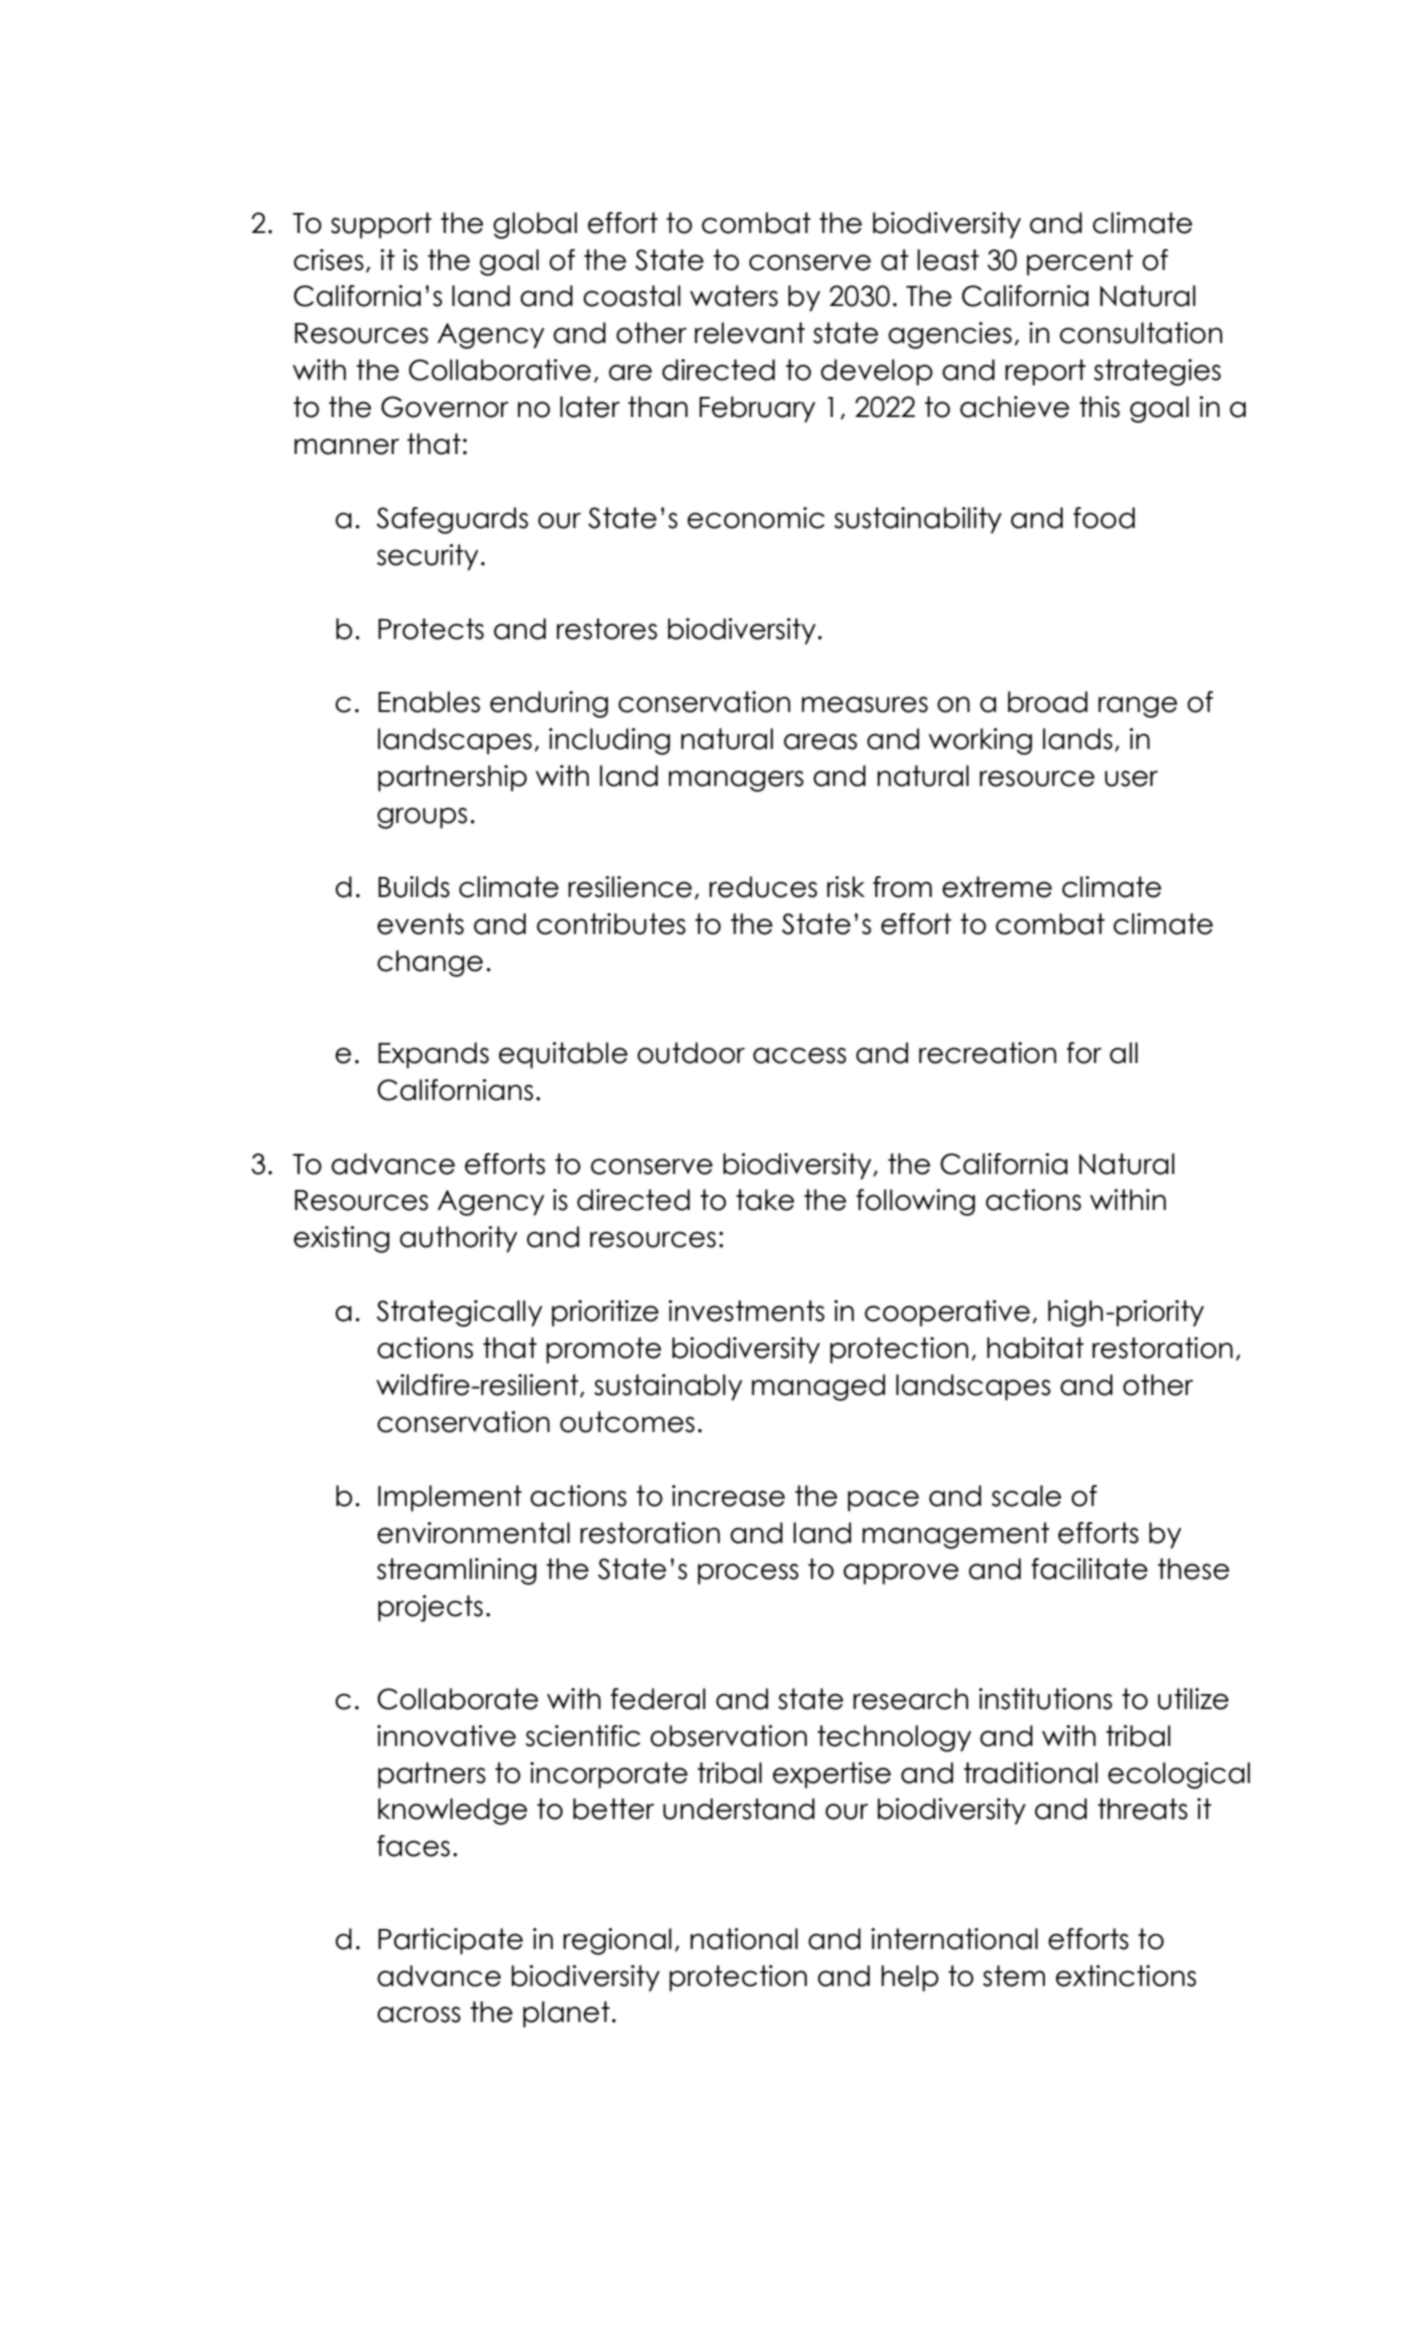  Describe the element at coordinates (617, 1941) in the screenshot. I see `regional` at that location.
